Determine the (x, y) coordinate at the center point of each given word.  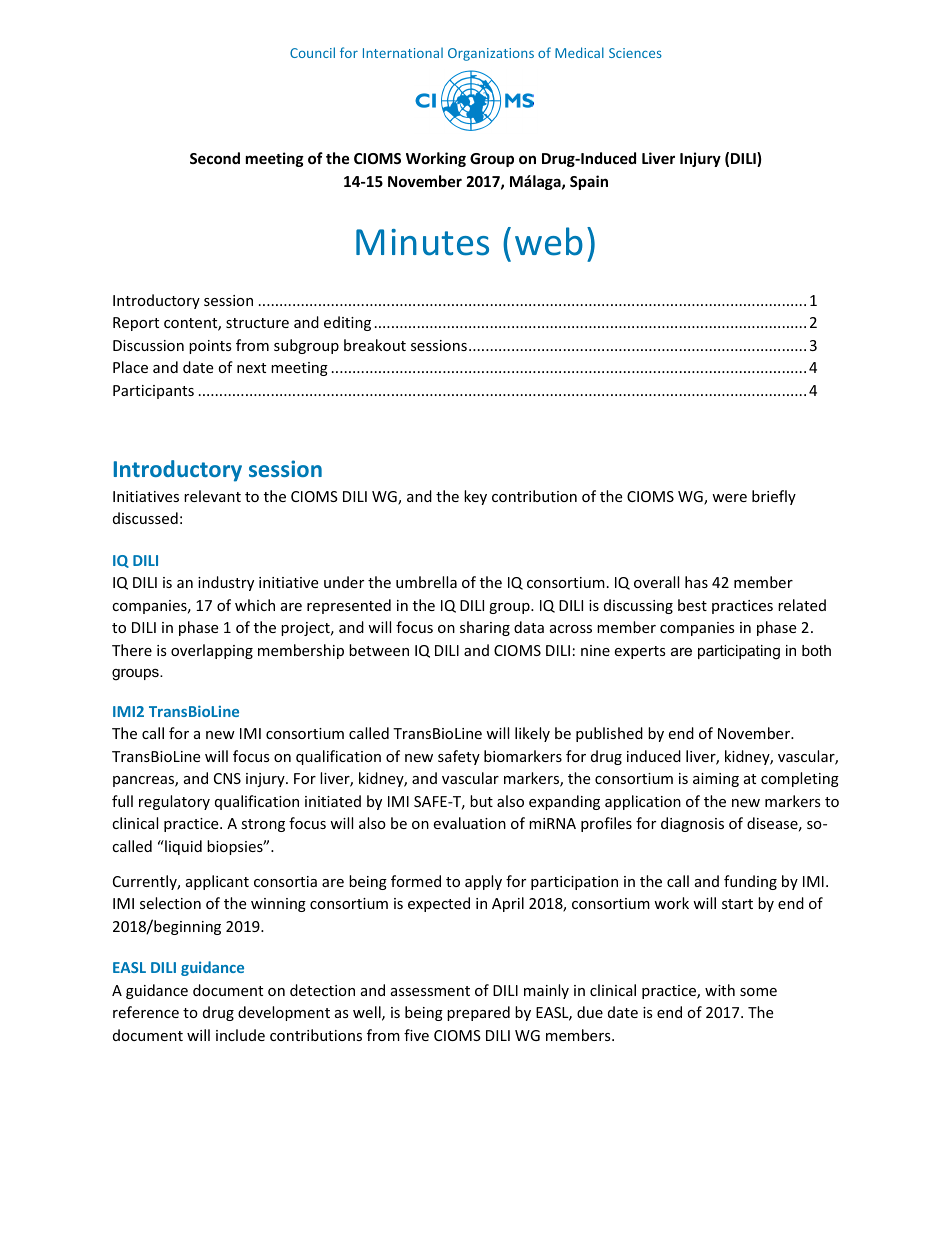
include (240, 1035)
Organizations (491, 54)
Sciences (635, 53)
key (475, 497)
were (729, 498)
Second (215, 158)
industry (226, 583)
